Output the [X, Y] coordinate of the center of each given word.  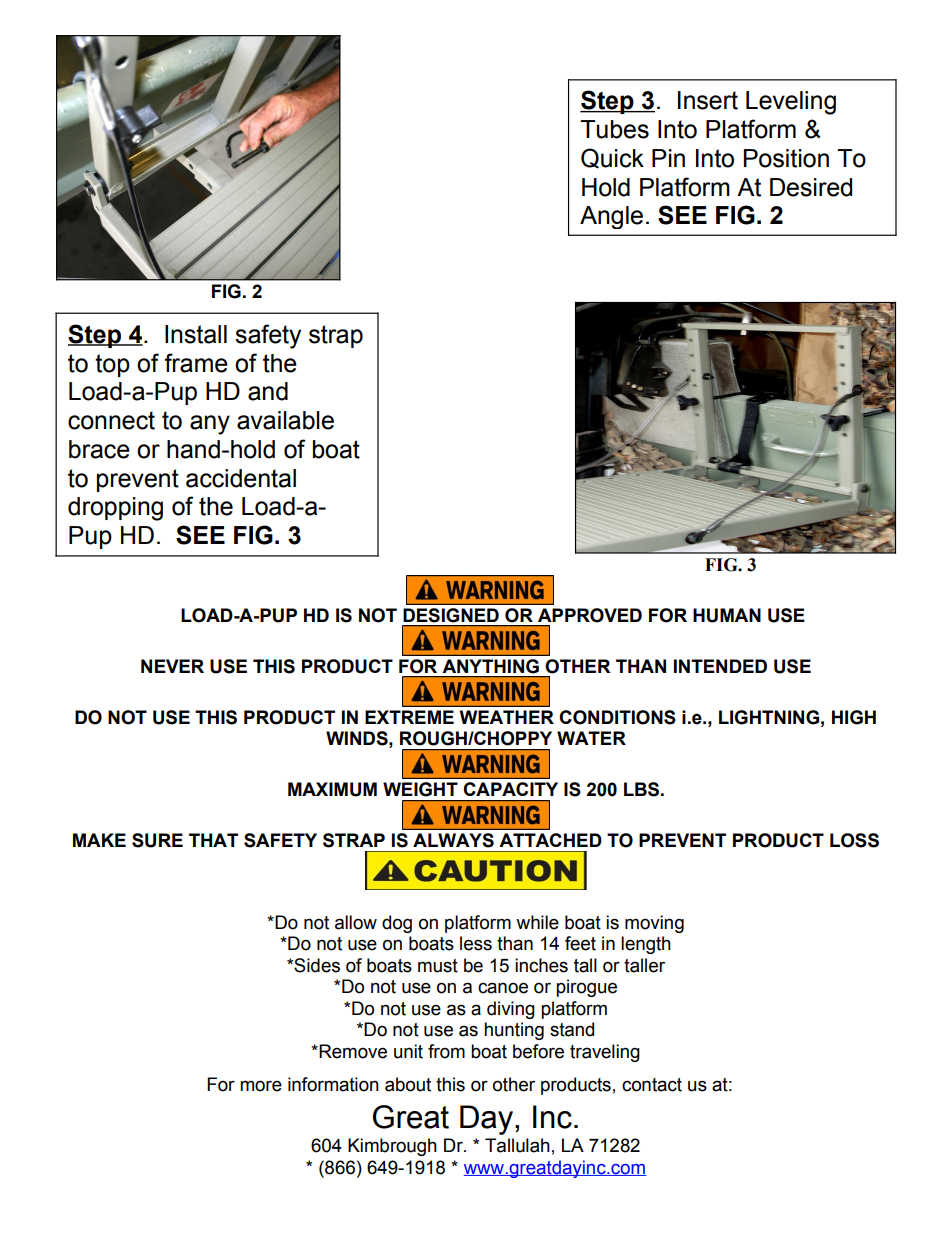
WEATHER [507, 717]
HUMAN [727, 615]
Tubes [614, 129]
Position [786, 158]
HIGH [854, 717]
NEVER [172, 666]
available [285, 420]
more [261, 1086]
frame [196, 363]
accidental [241, 478]
